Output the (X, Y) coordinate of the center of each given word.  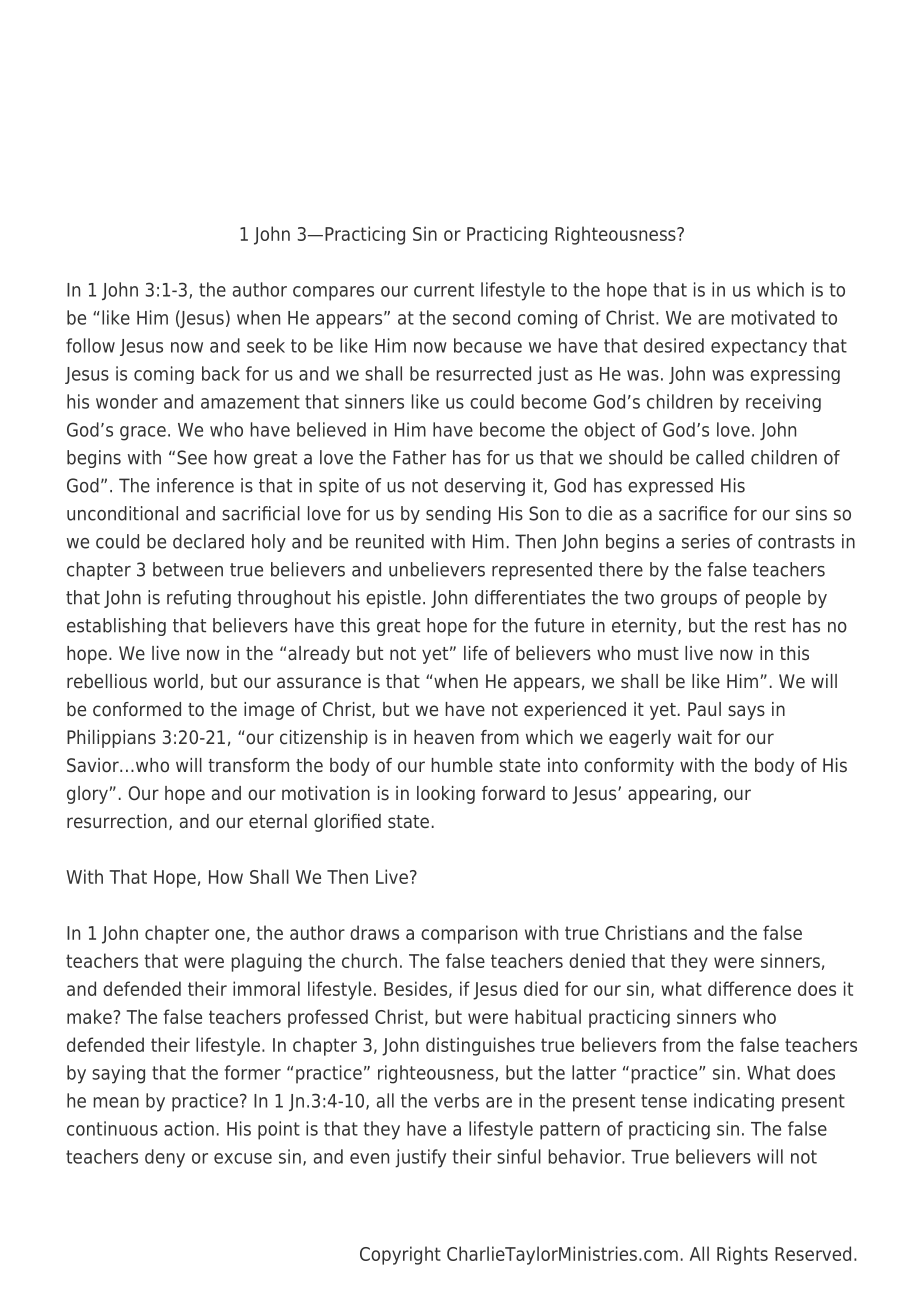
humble (462, 765)
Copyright (400, 1255)
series (706, 541)
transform (248, 765)
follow (90, 345)
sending (458, 515)
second (481, 317)
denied (597, 960)
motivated (773, 317)
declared (208, 541)
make (90, 1016)
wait (695, 737)
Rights (742, 1255)
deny (165, 1158)
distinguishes (480, 1046)
